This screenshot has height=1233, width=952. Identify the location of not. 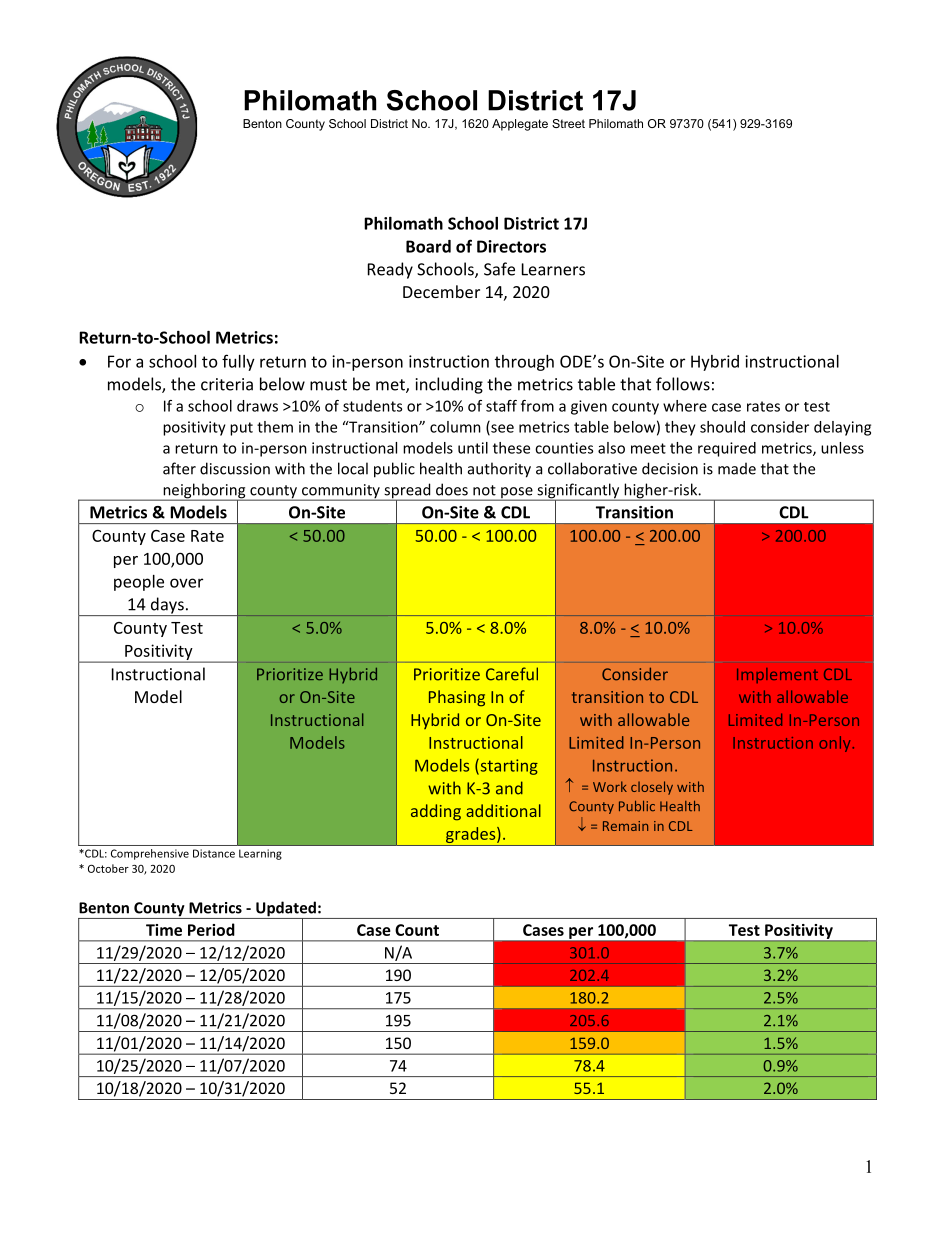
(484, 490).
